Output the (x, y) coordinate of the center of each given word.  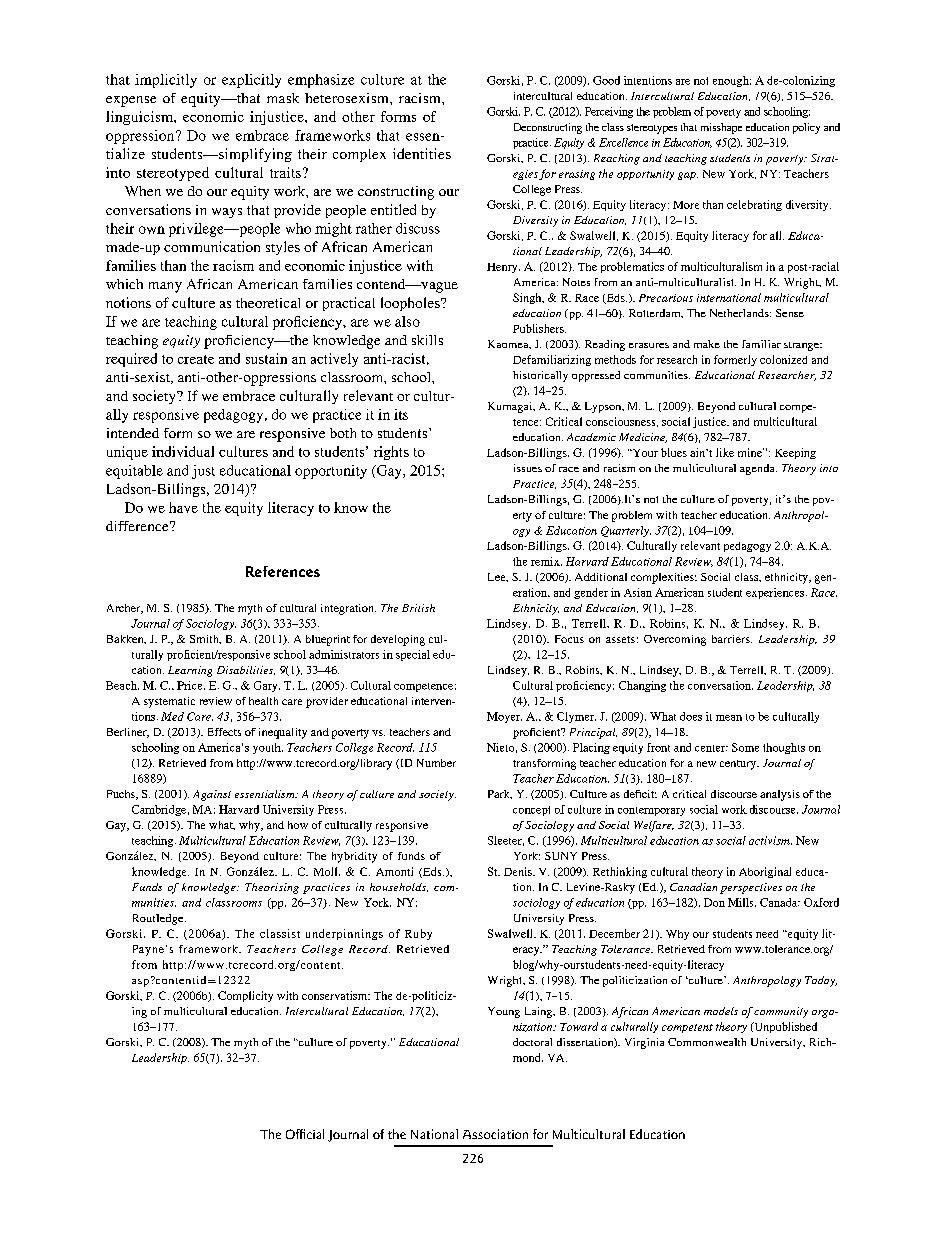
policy (806, 128)
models (721, 1011)
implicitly (166, 81)
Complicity (245, 996)
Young (504, 1012)
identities (422, 153)
